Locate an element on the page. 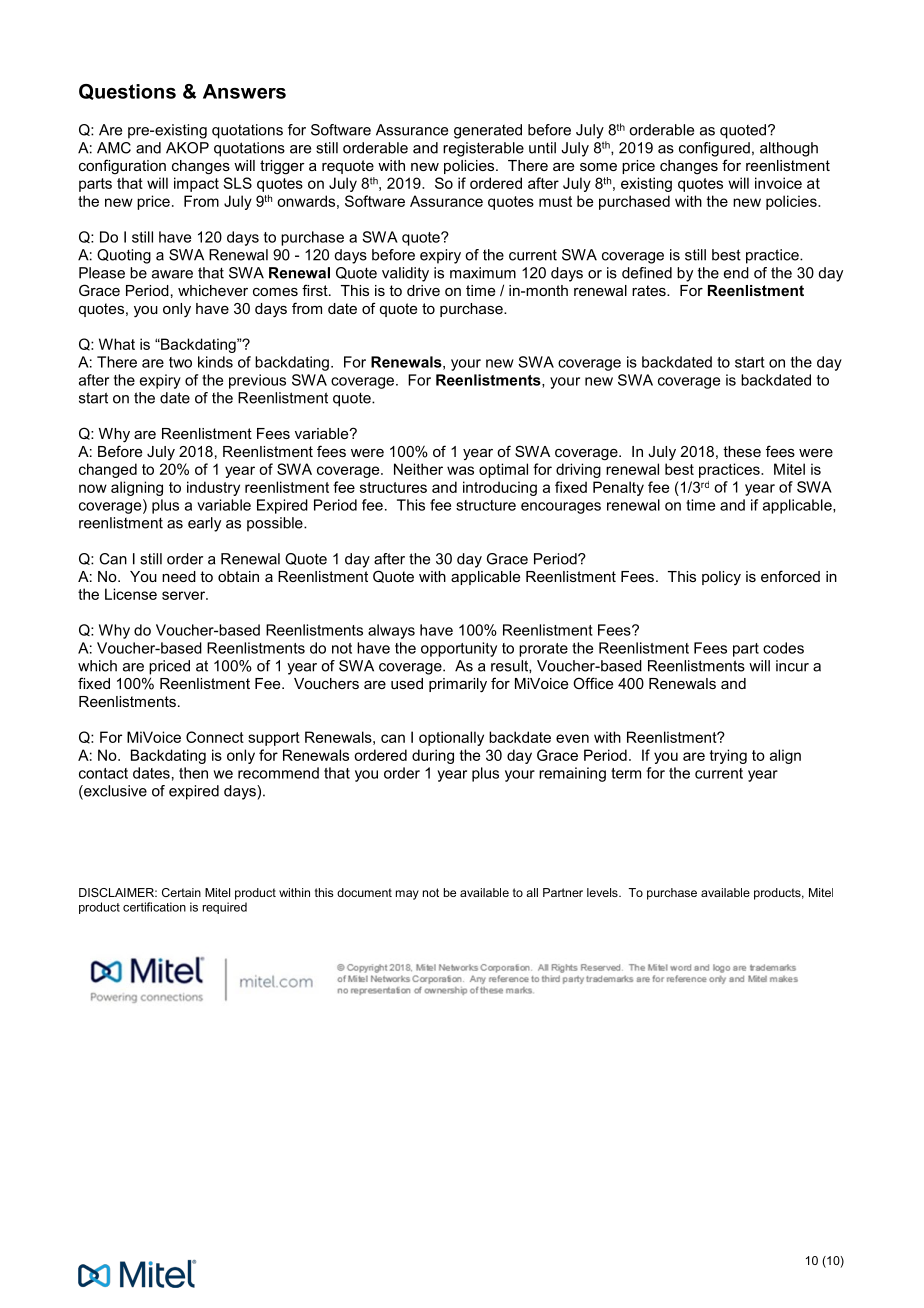  Certain is located at coordinates (181, 892).
